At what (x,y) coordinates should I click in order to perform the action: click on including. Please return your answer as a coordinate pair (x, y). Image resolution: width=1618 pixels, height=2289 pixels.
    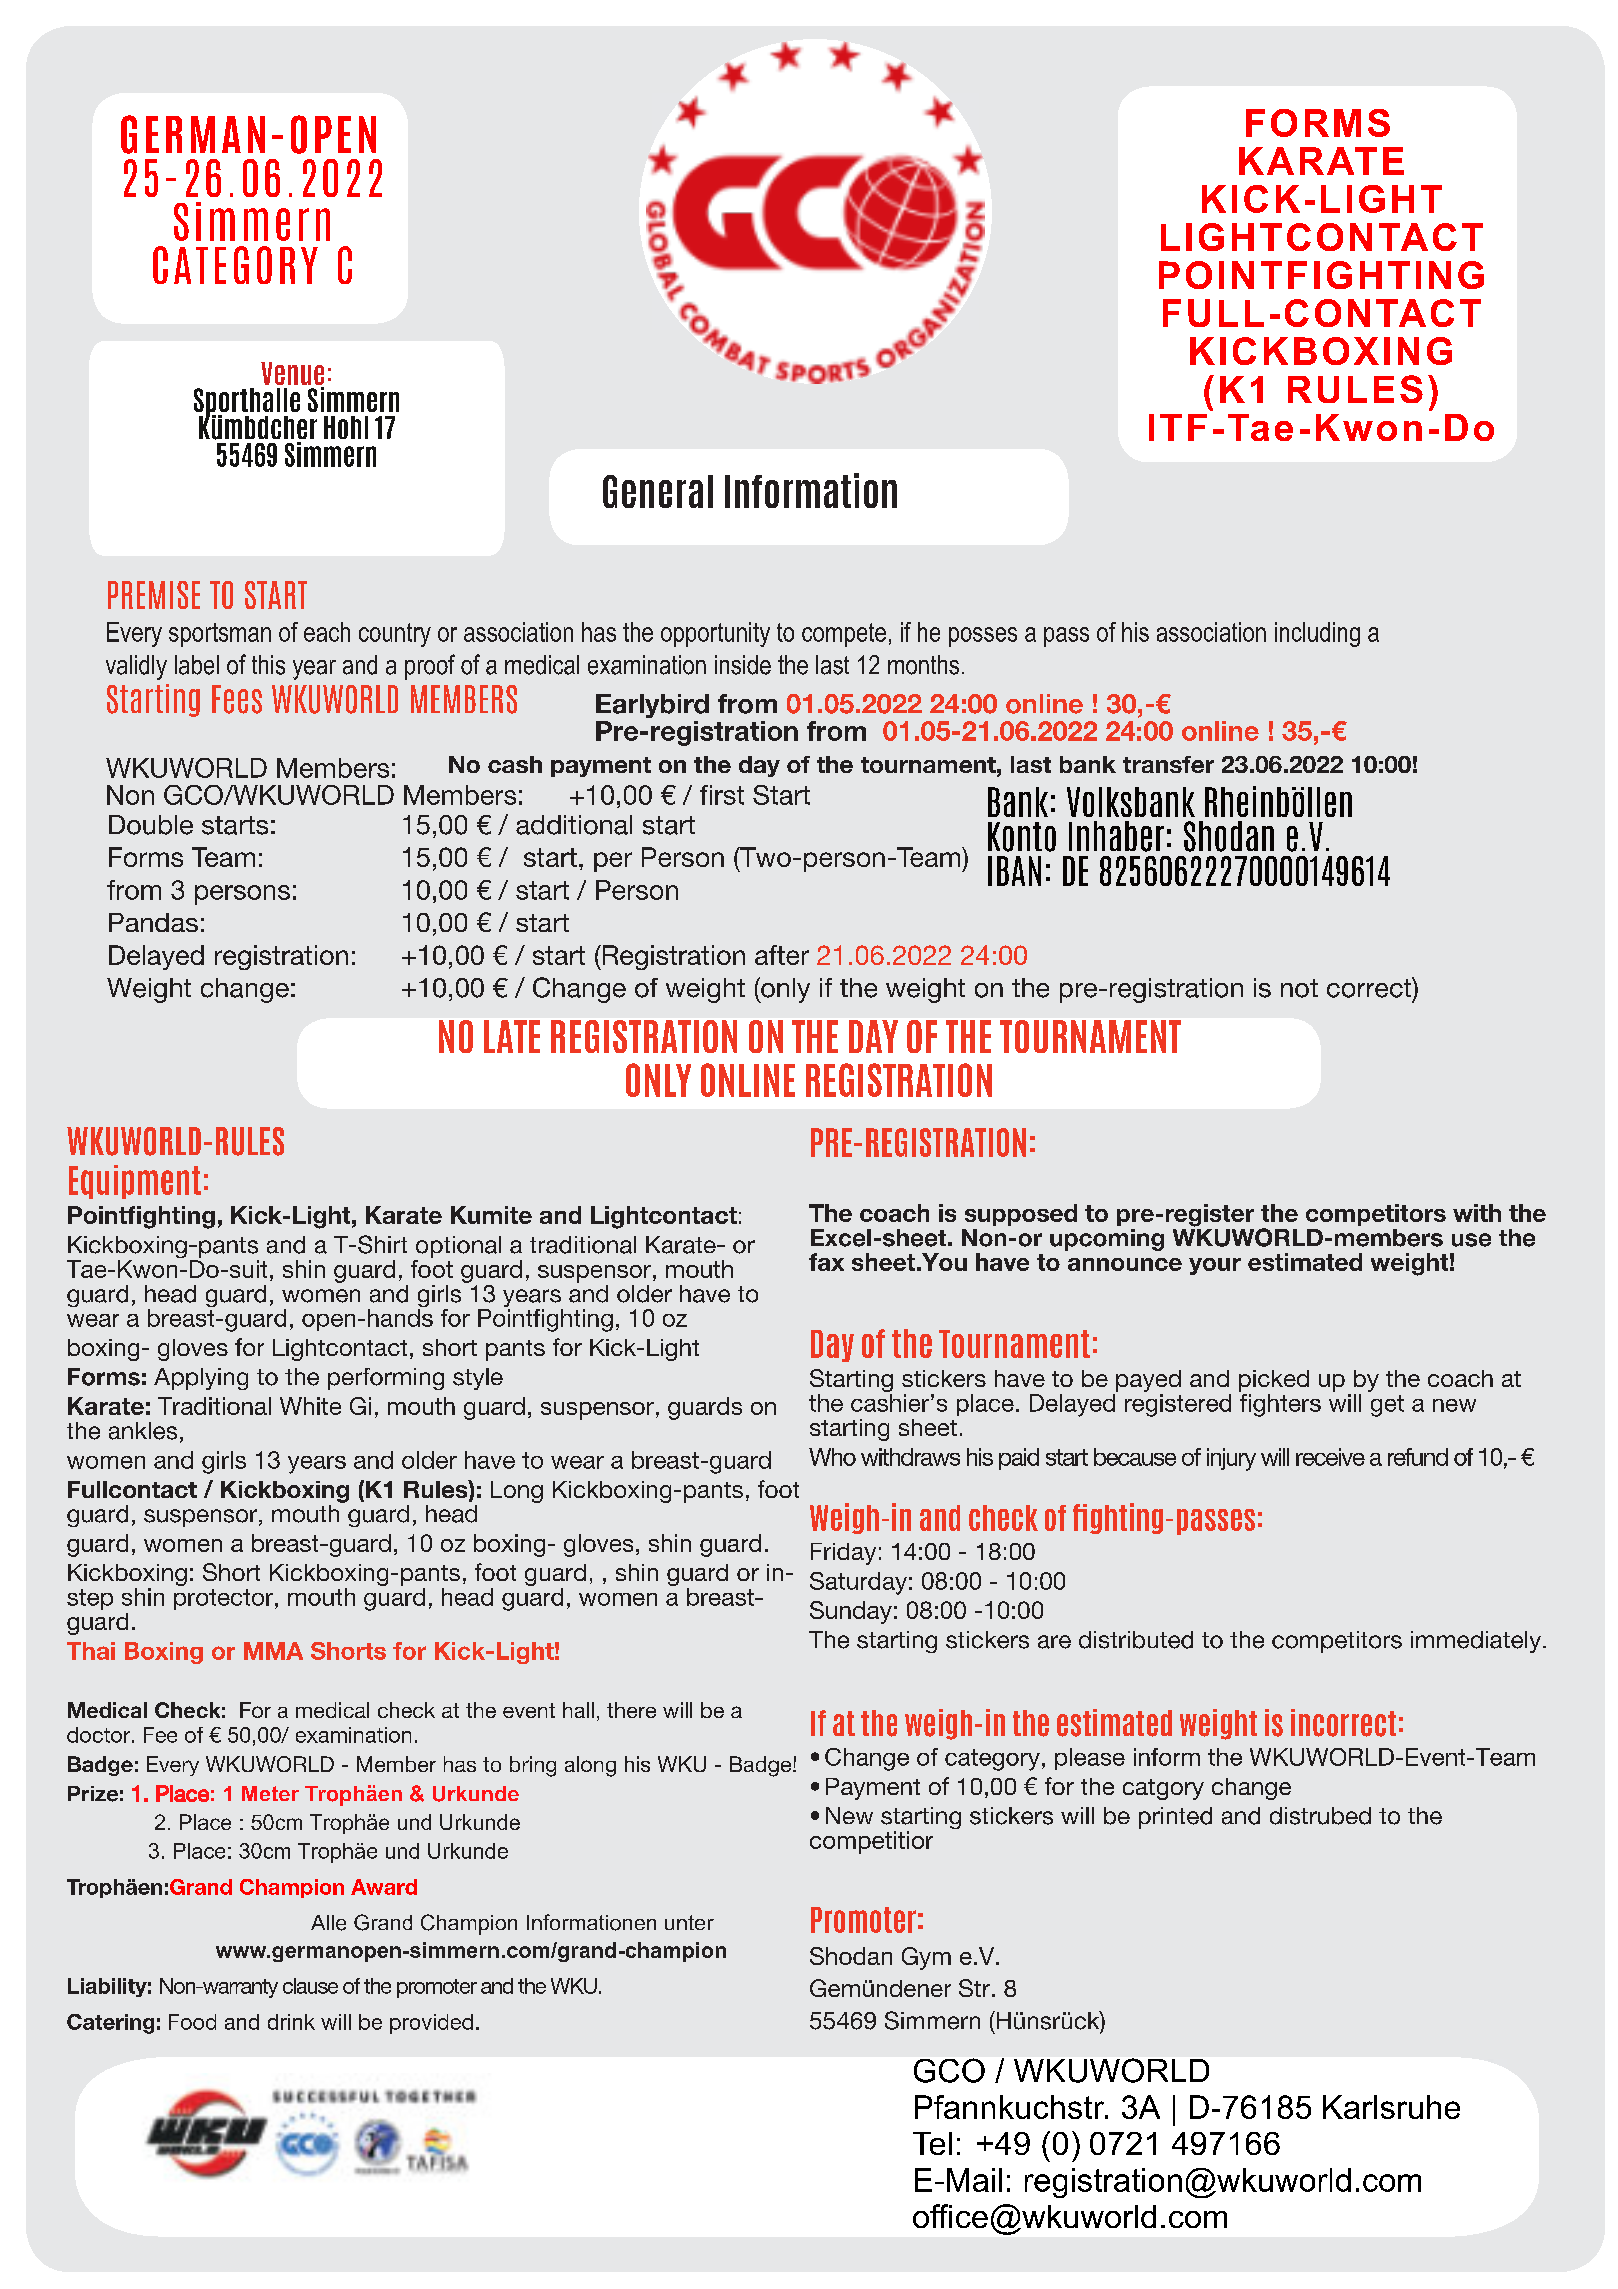
    Looking at the image, I should click on (1317, 634).
